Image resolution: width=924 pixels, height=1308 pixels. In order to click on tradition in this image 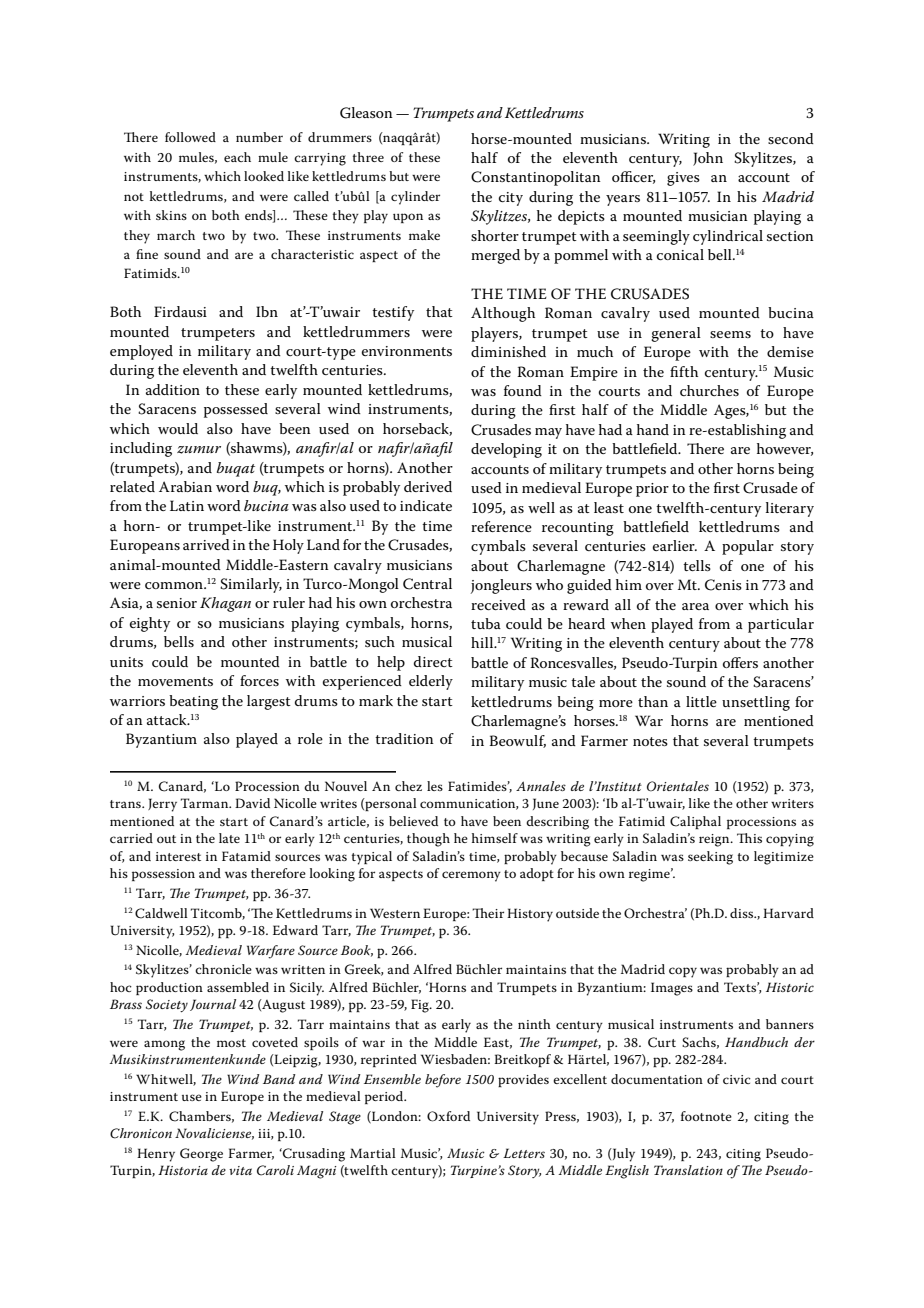, I will do `click(404, 738)`.
